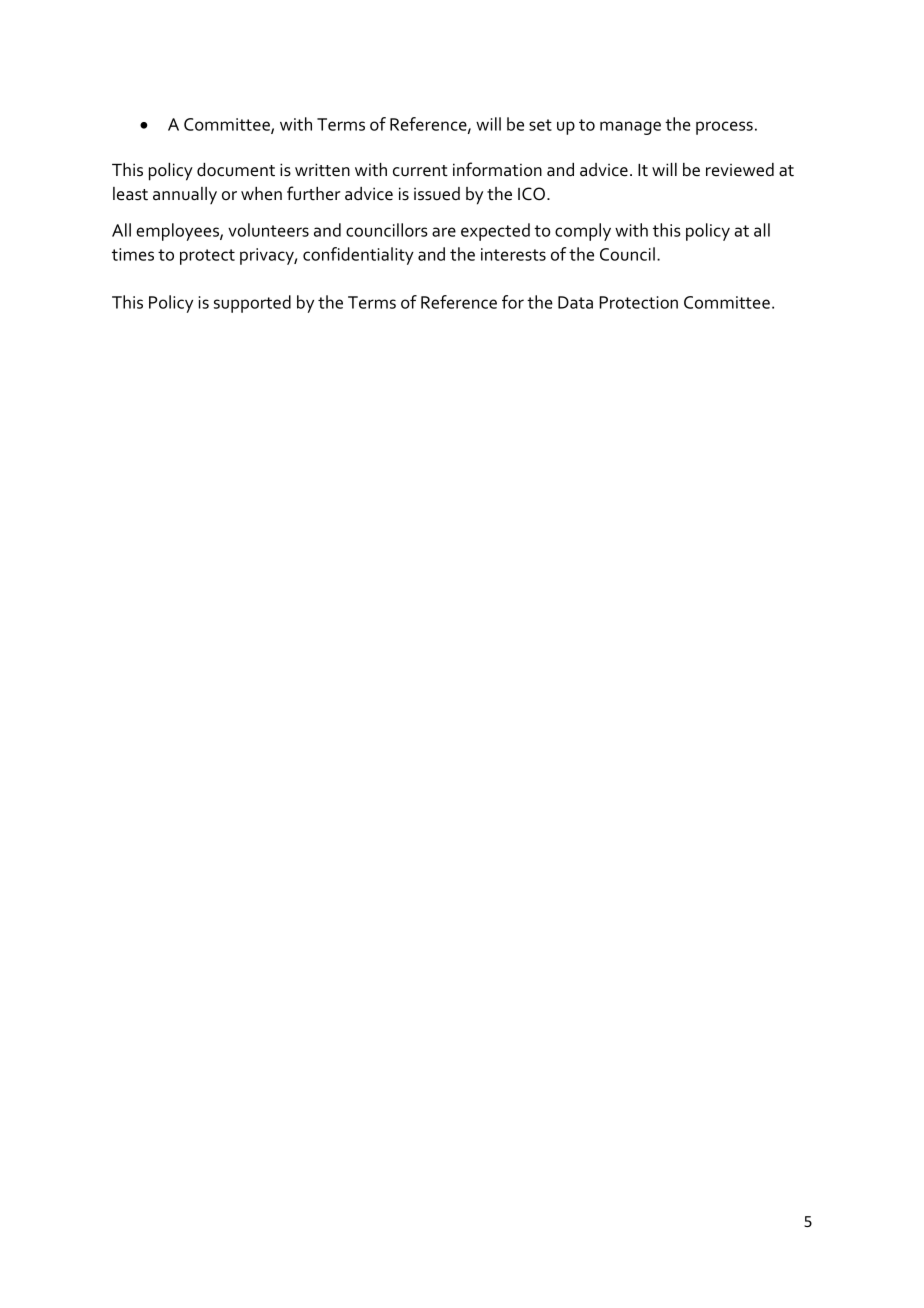 The width and height of the image is (924, 1308). Describe the element at coordinates (630, 128) in the image. I see `manage` at that location.
